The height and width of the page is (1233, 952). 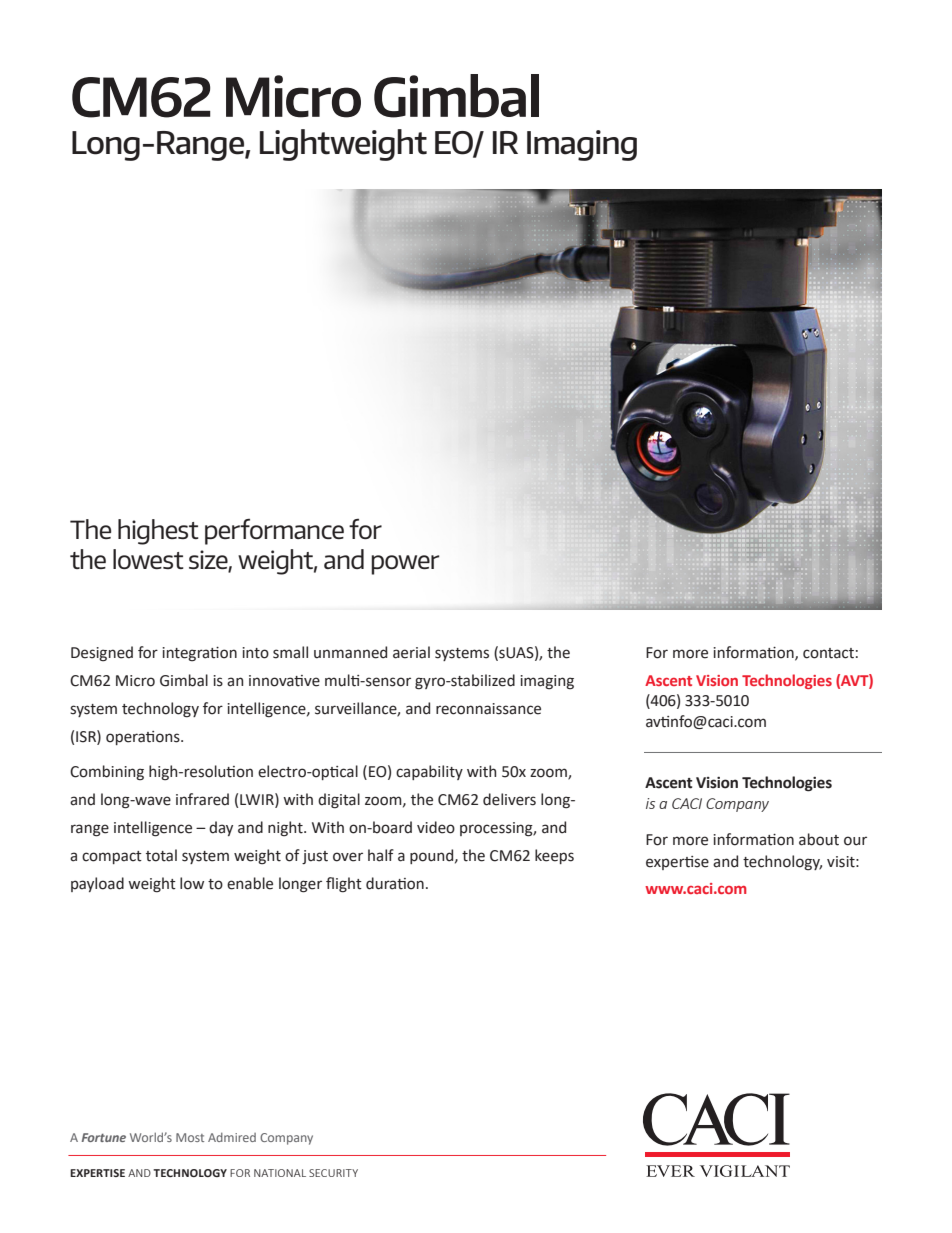 I want to click on total, so click(x=161, y=855).
